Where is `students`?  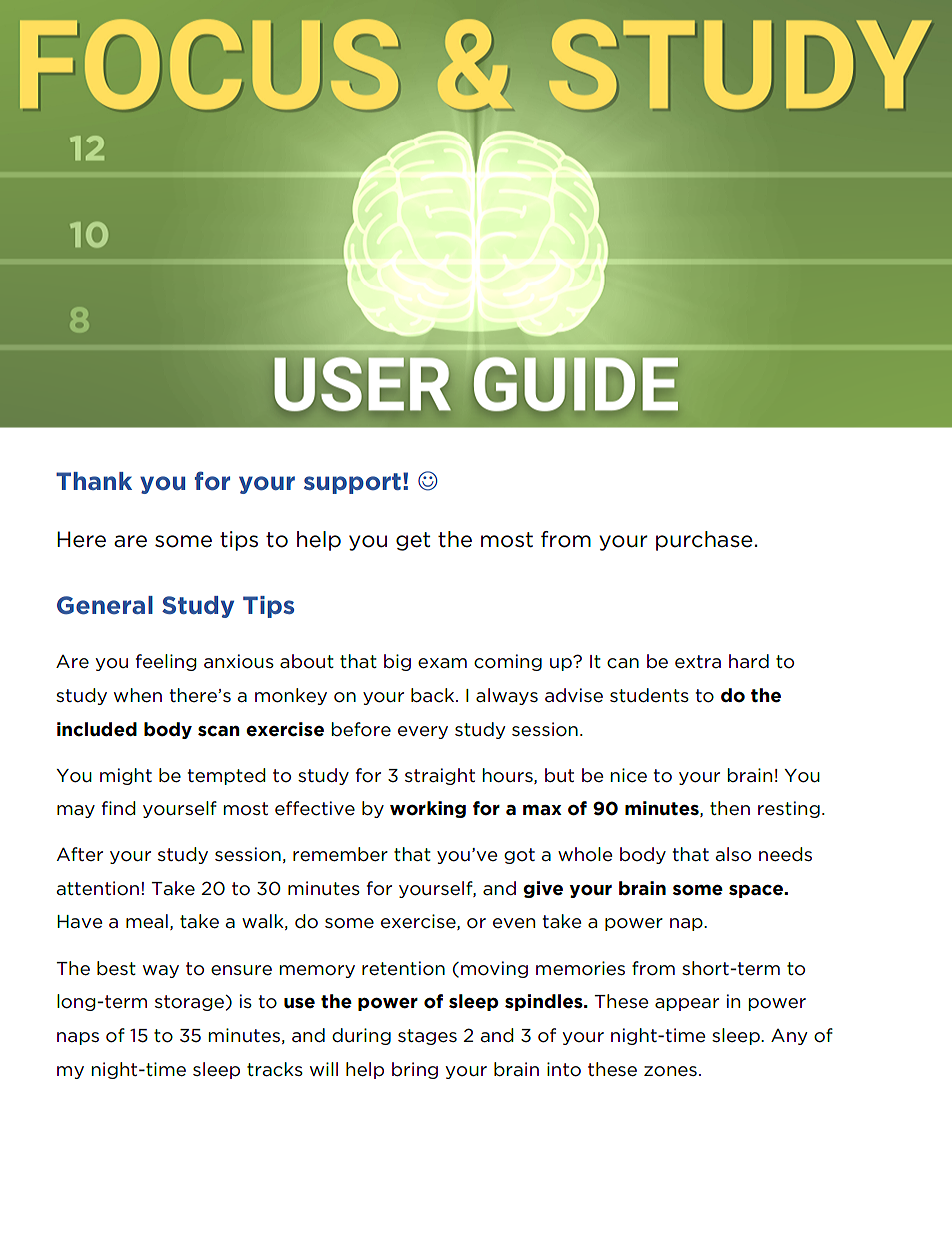 students is located at coordinates (649, 695).
